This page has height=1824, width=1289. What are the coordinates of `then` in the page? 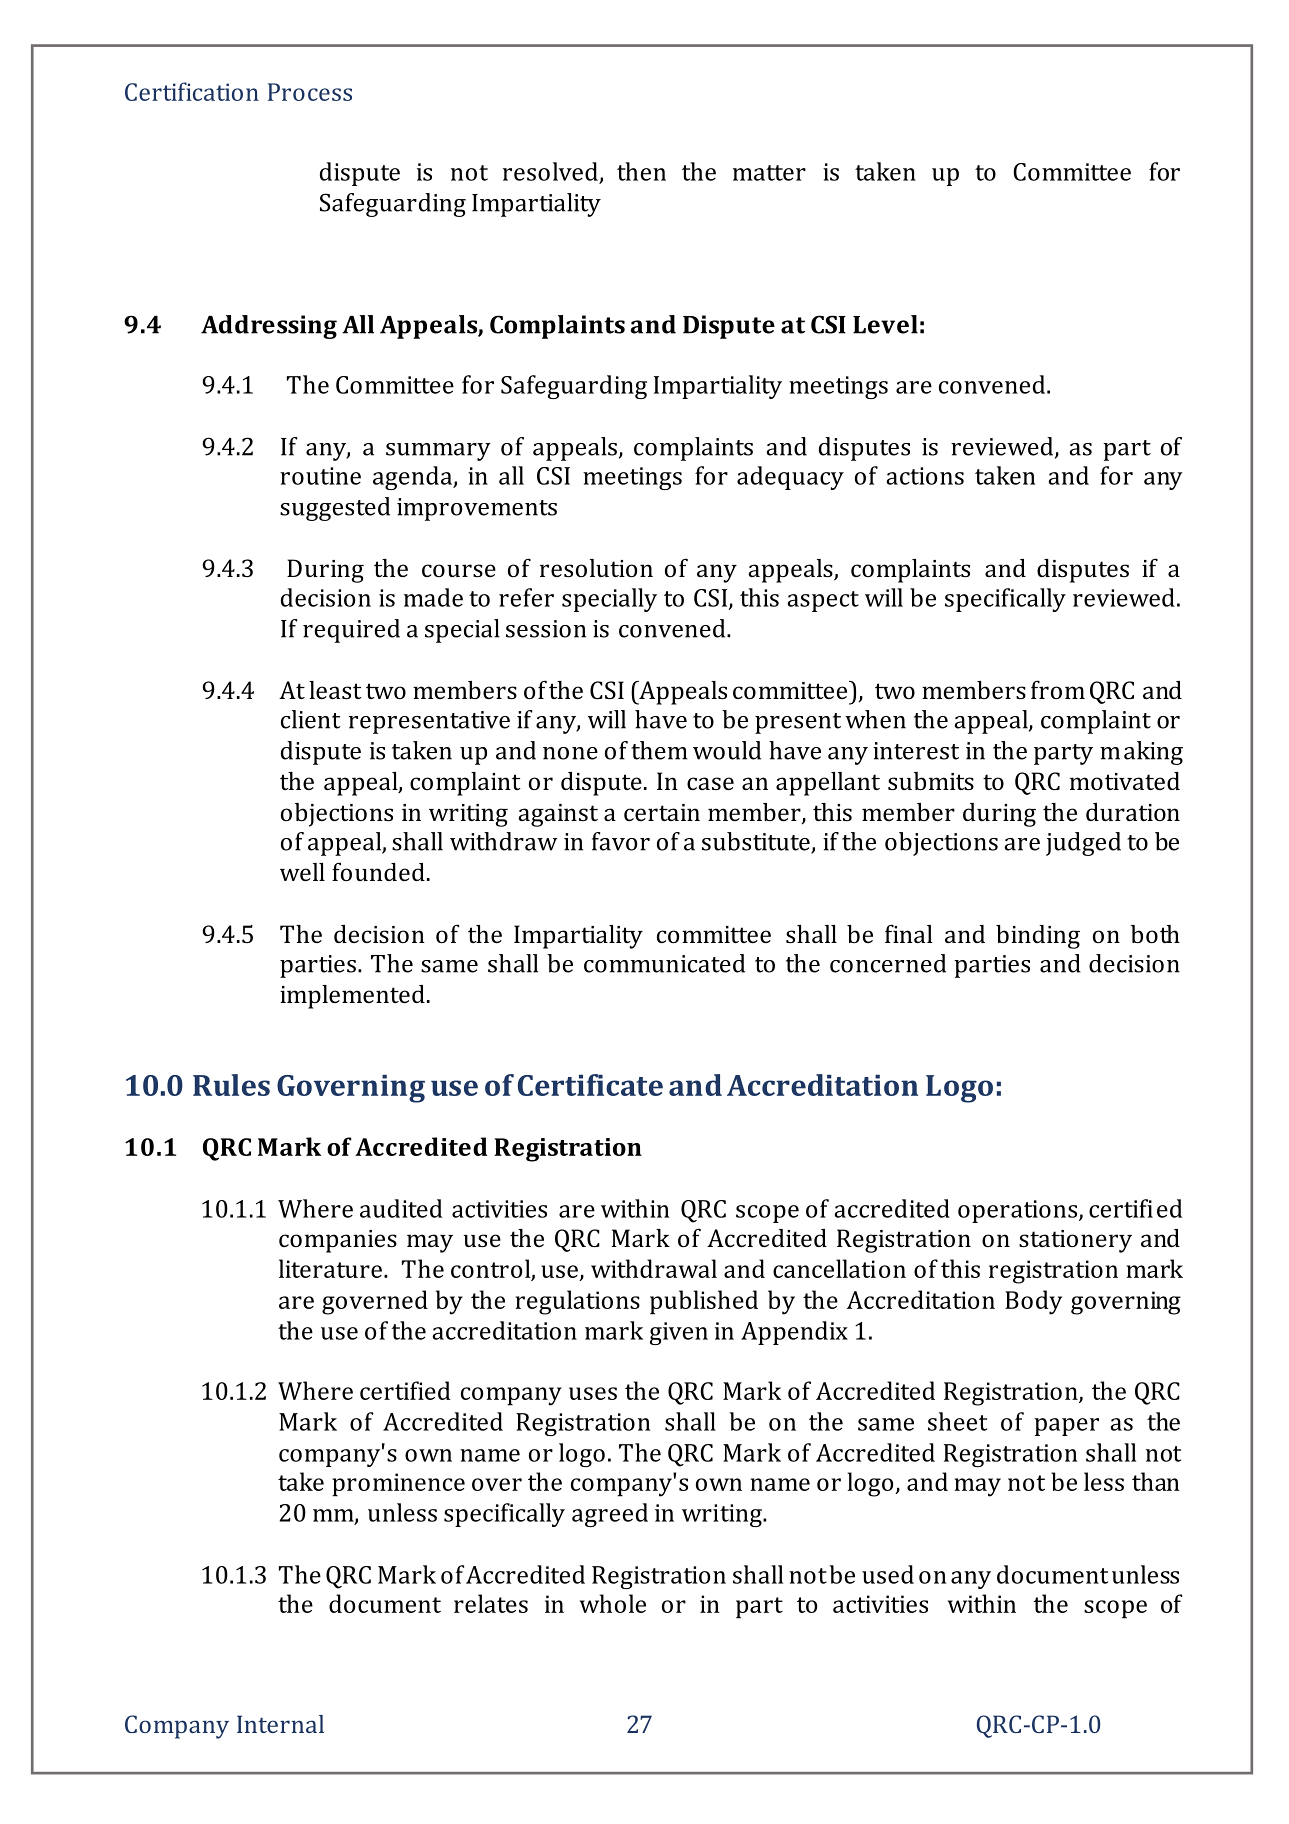 It's located at (641, 171).
